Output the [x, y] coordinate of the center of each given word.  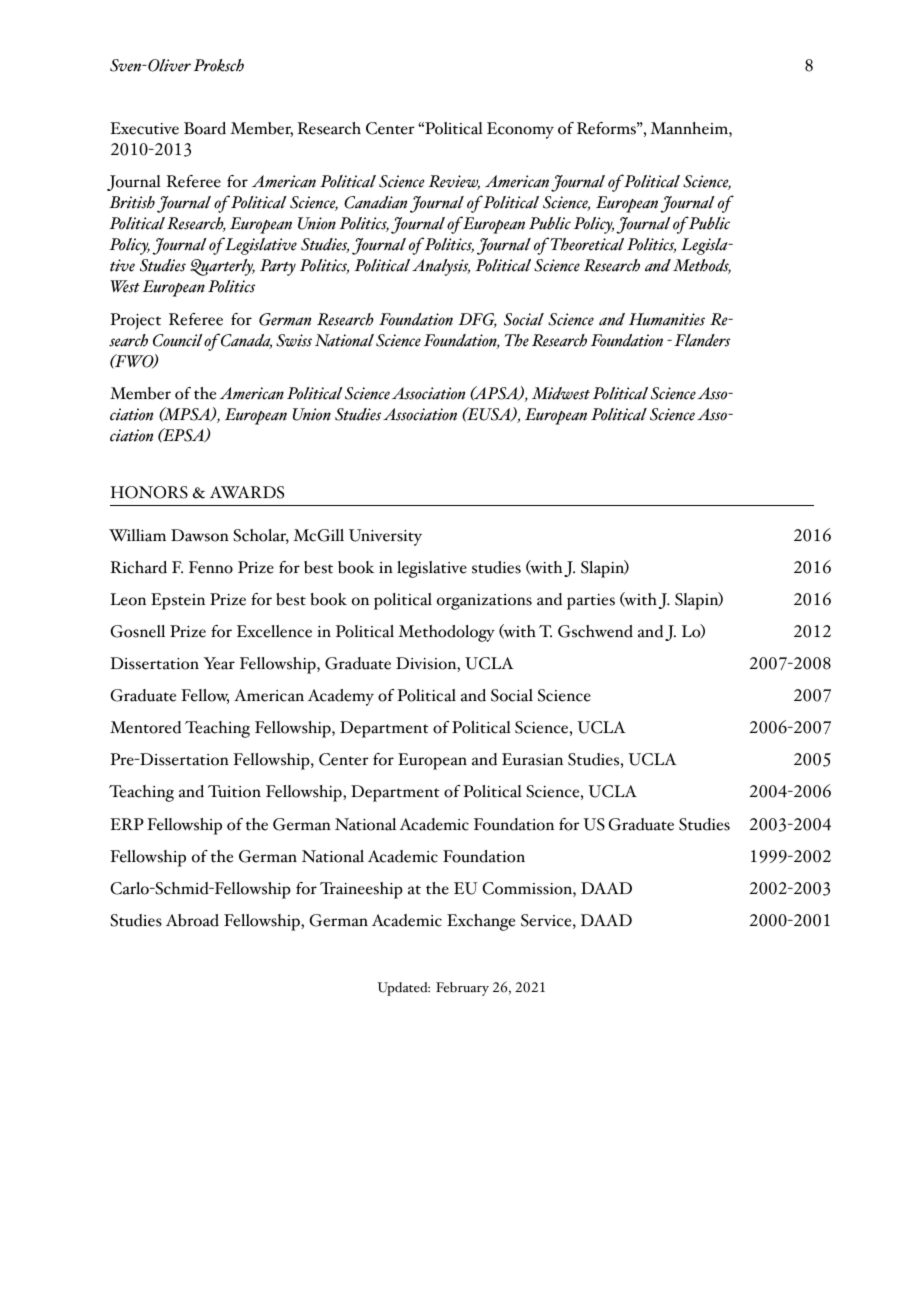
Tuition [234, 791]
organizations [484, 602]
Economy [520, 130]
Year [219, 663]
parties [591, 602]
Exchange [481, 922]
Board [205, 128]
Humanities [667, 319]
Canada [246, 341]
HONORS [149, 492]
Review [454, 182]
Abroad [192, 920]
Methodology [446, 633]
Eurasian [532, 759]
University [385, 537]
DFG [478, 320]
